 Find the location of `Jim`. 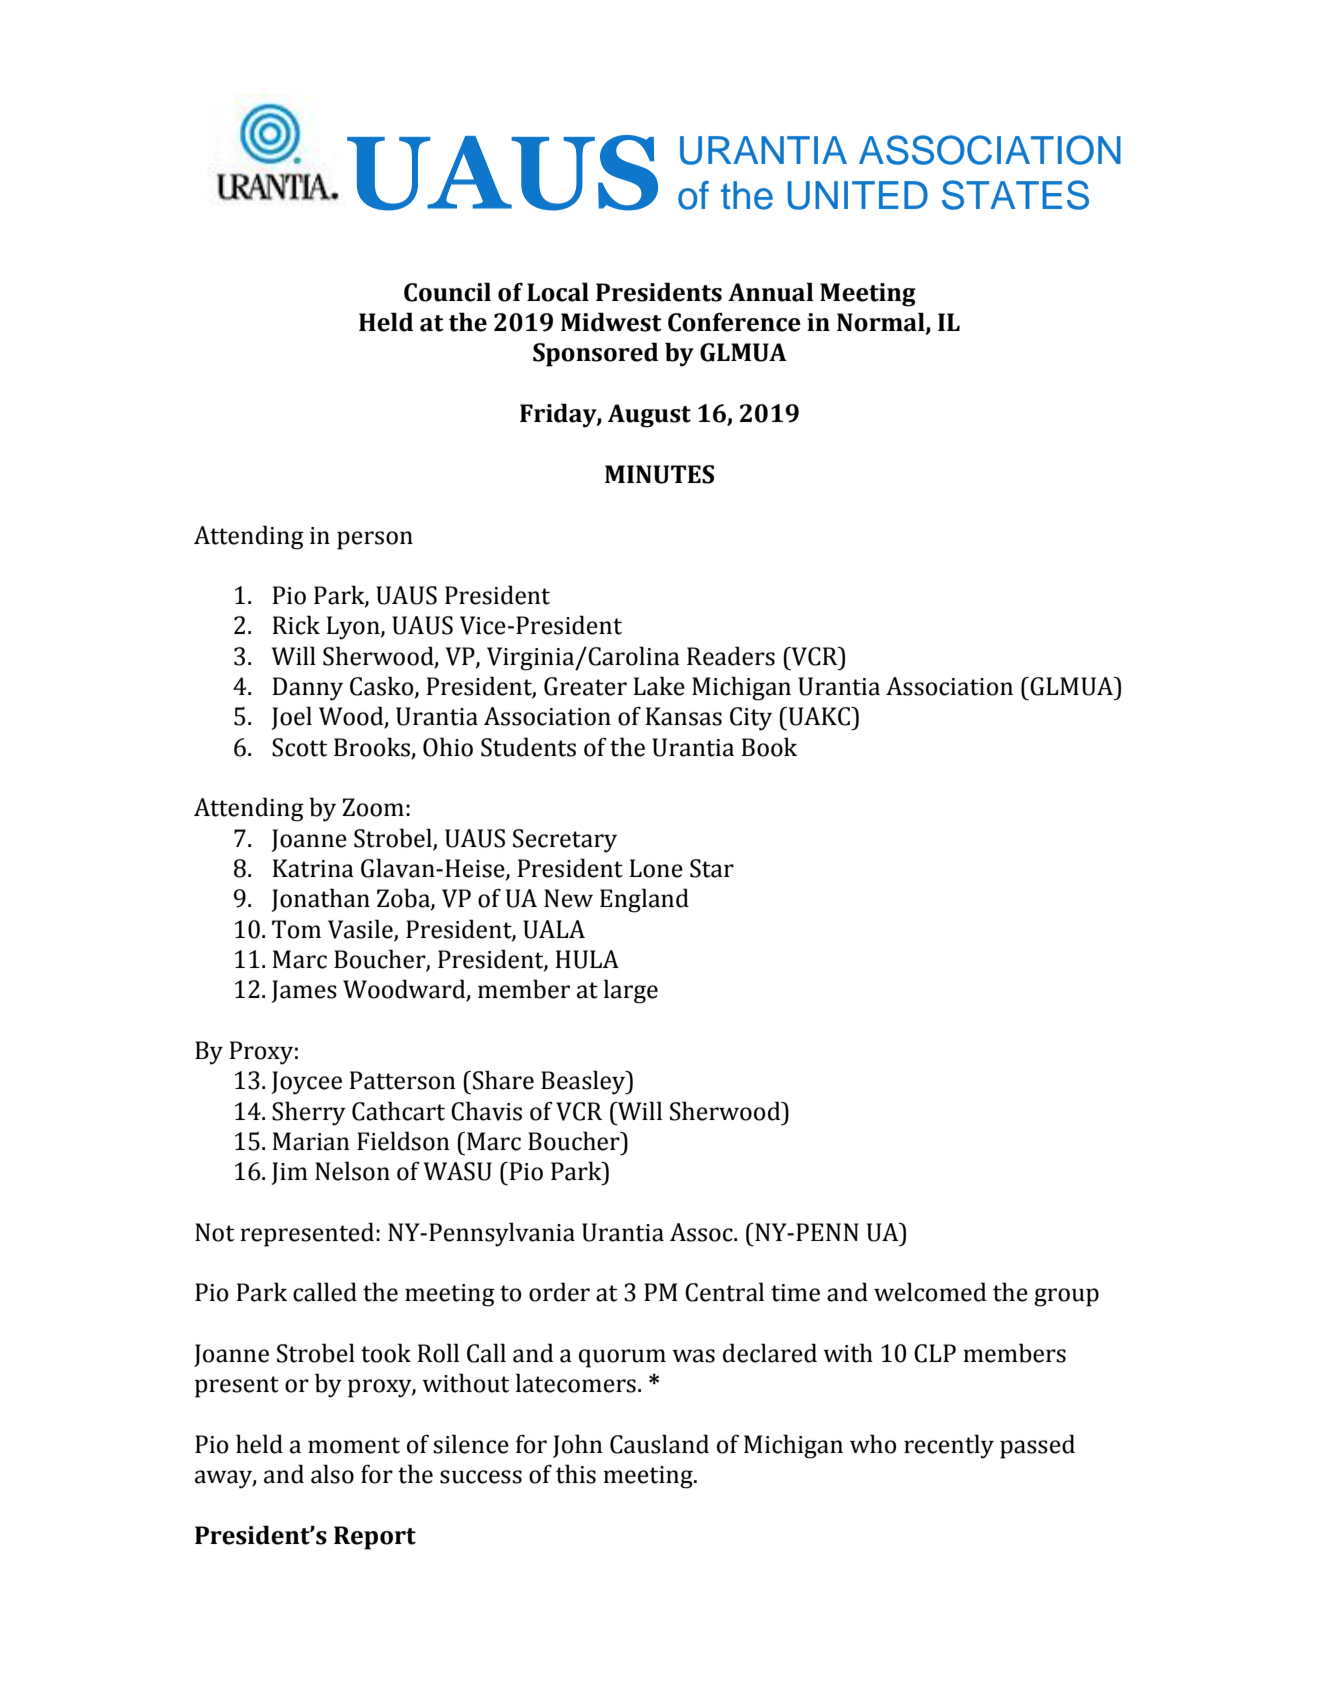

Jim is located at coordinates (290, 1173).
